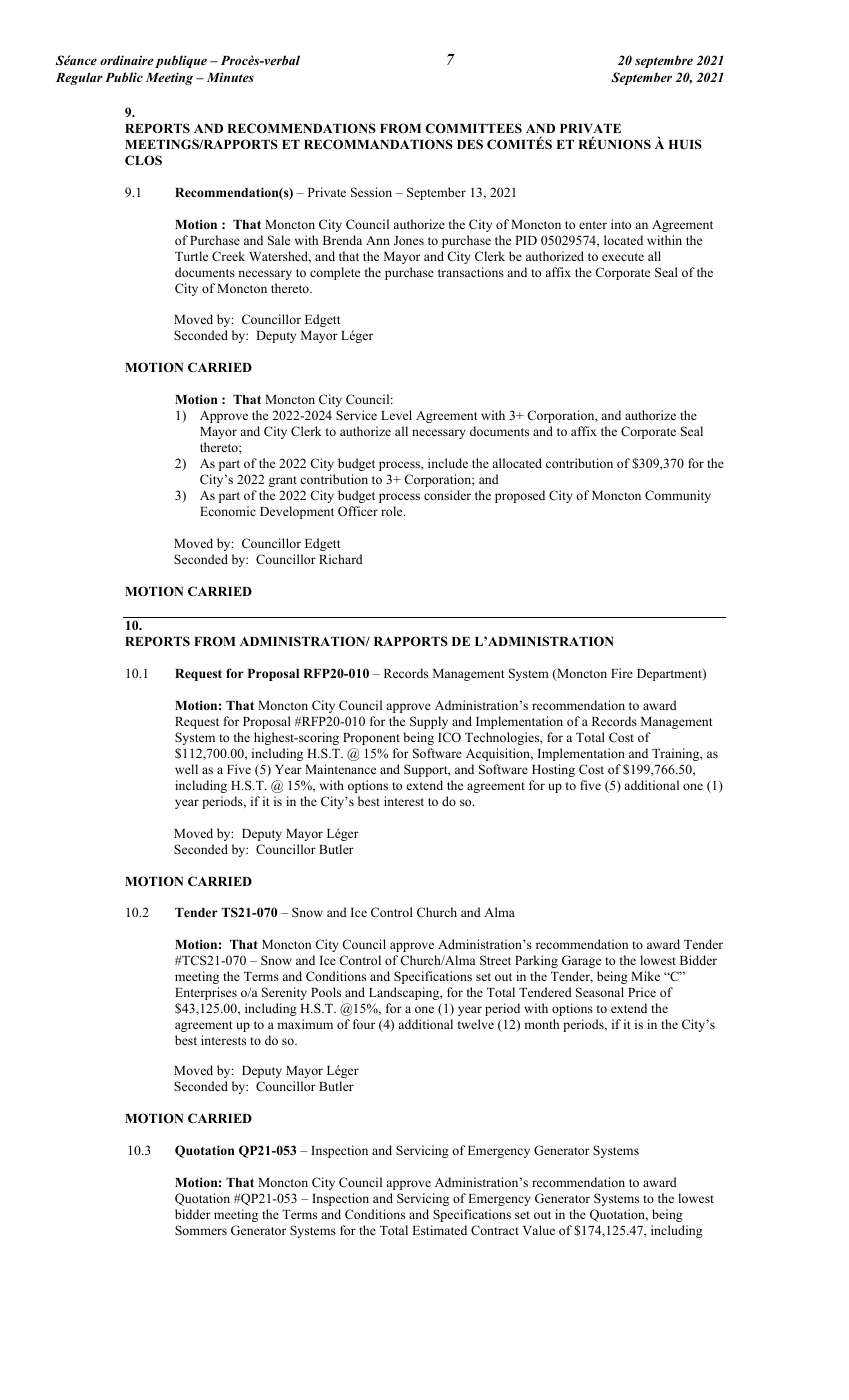 This screenshot has width=849, height=1400. What do you see at coordinates (685, 144) in the screenshot?
I see `HUIS` at bounding box center [685, 144].
